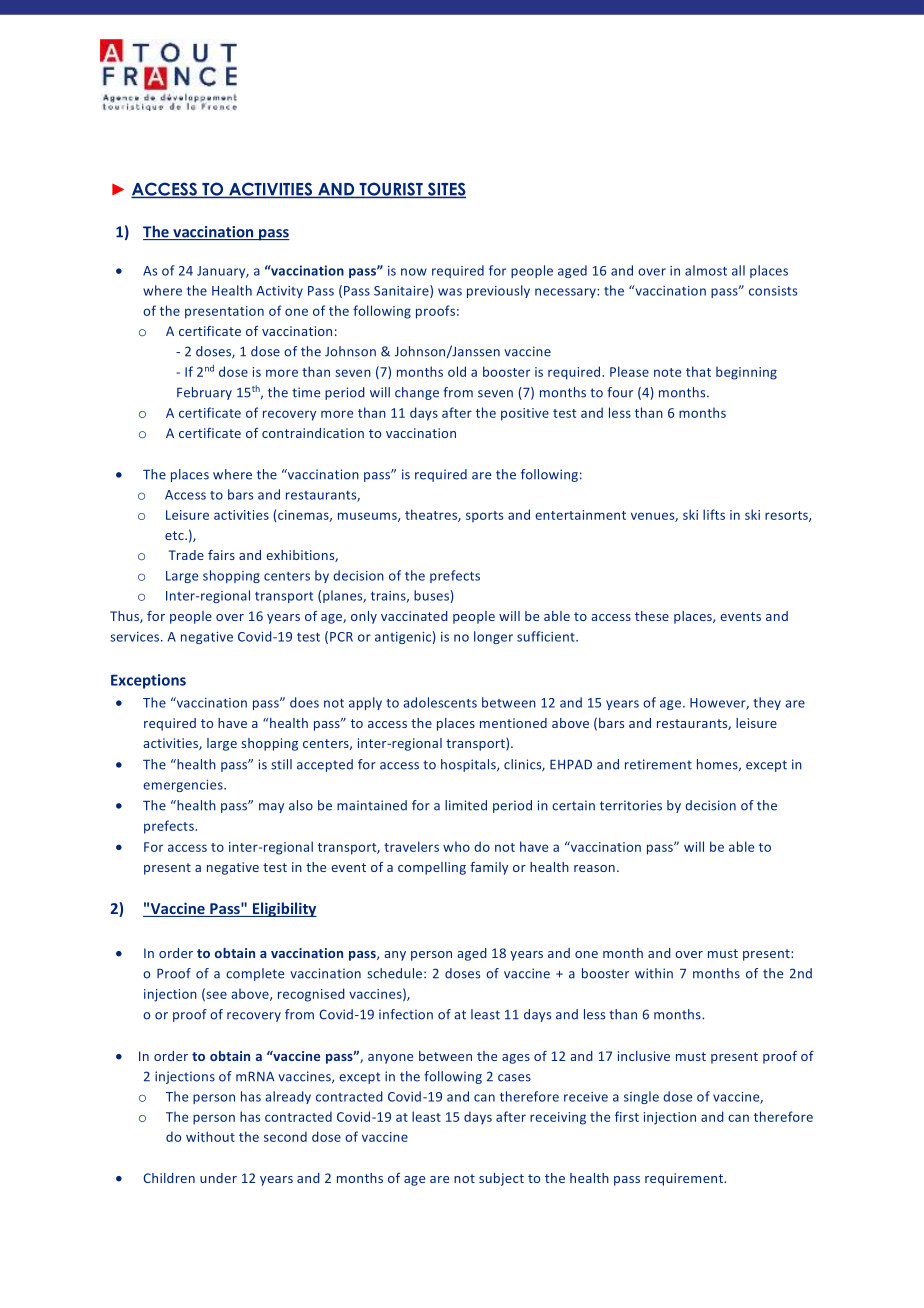 The height and width of the screenshot is (1308, 924). Describe the element at coordinates (654, 973) in the screenshot. I see `within` at that location.
